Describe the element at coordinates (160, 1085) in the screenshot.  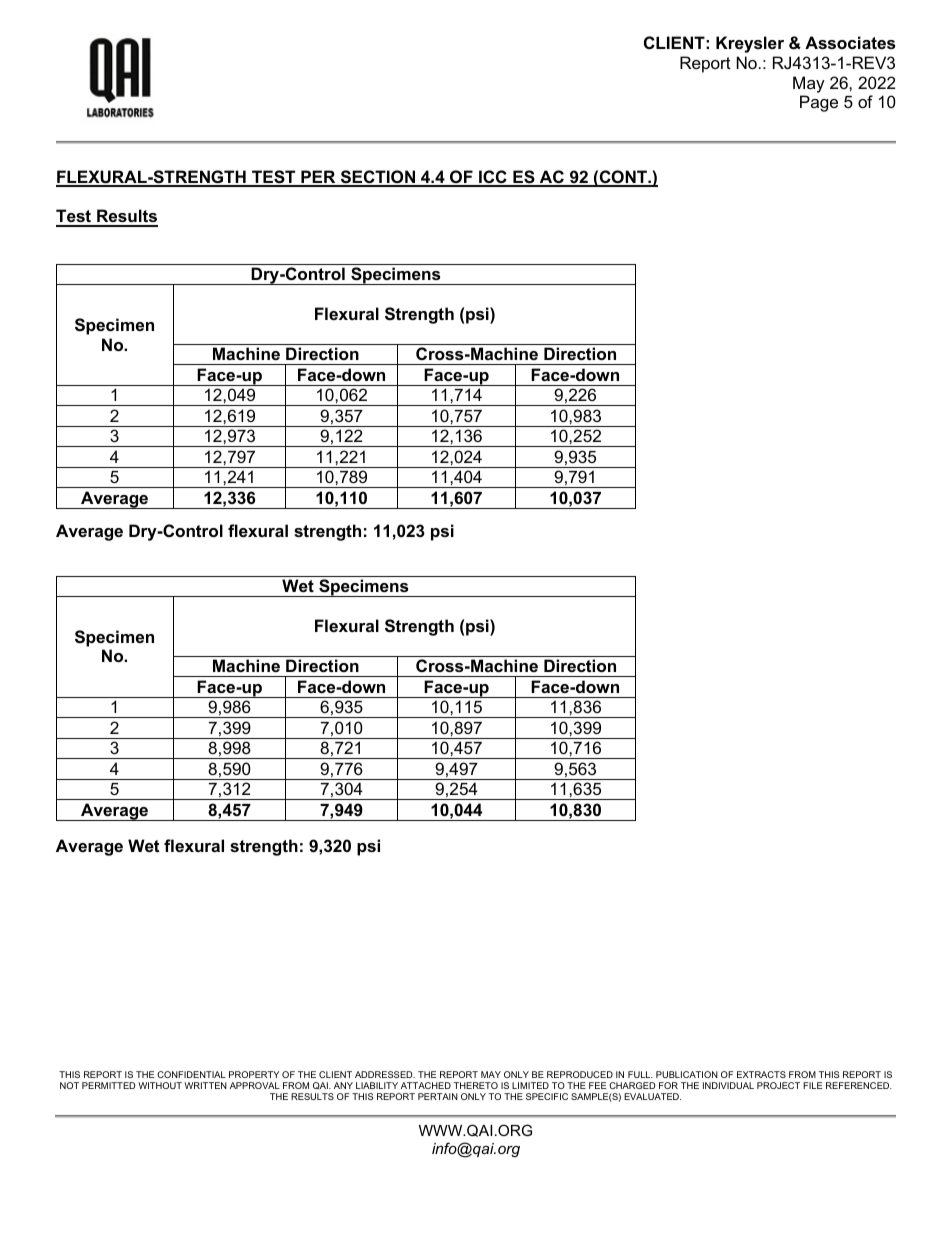
I see `WITHOUT` at that location.
